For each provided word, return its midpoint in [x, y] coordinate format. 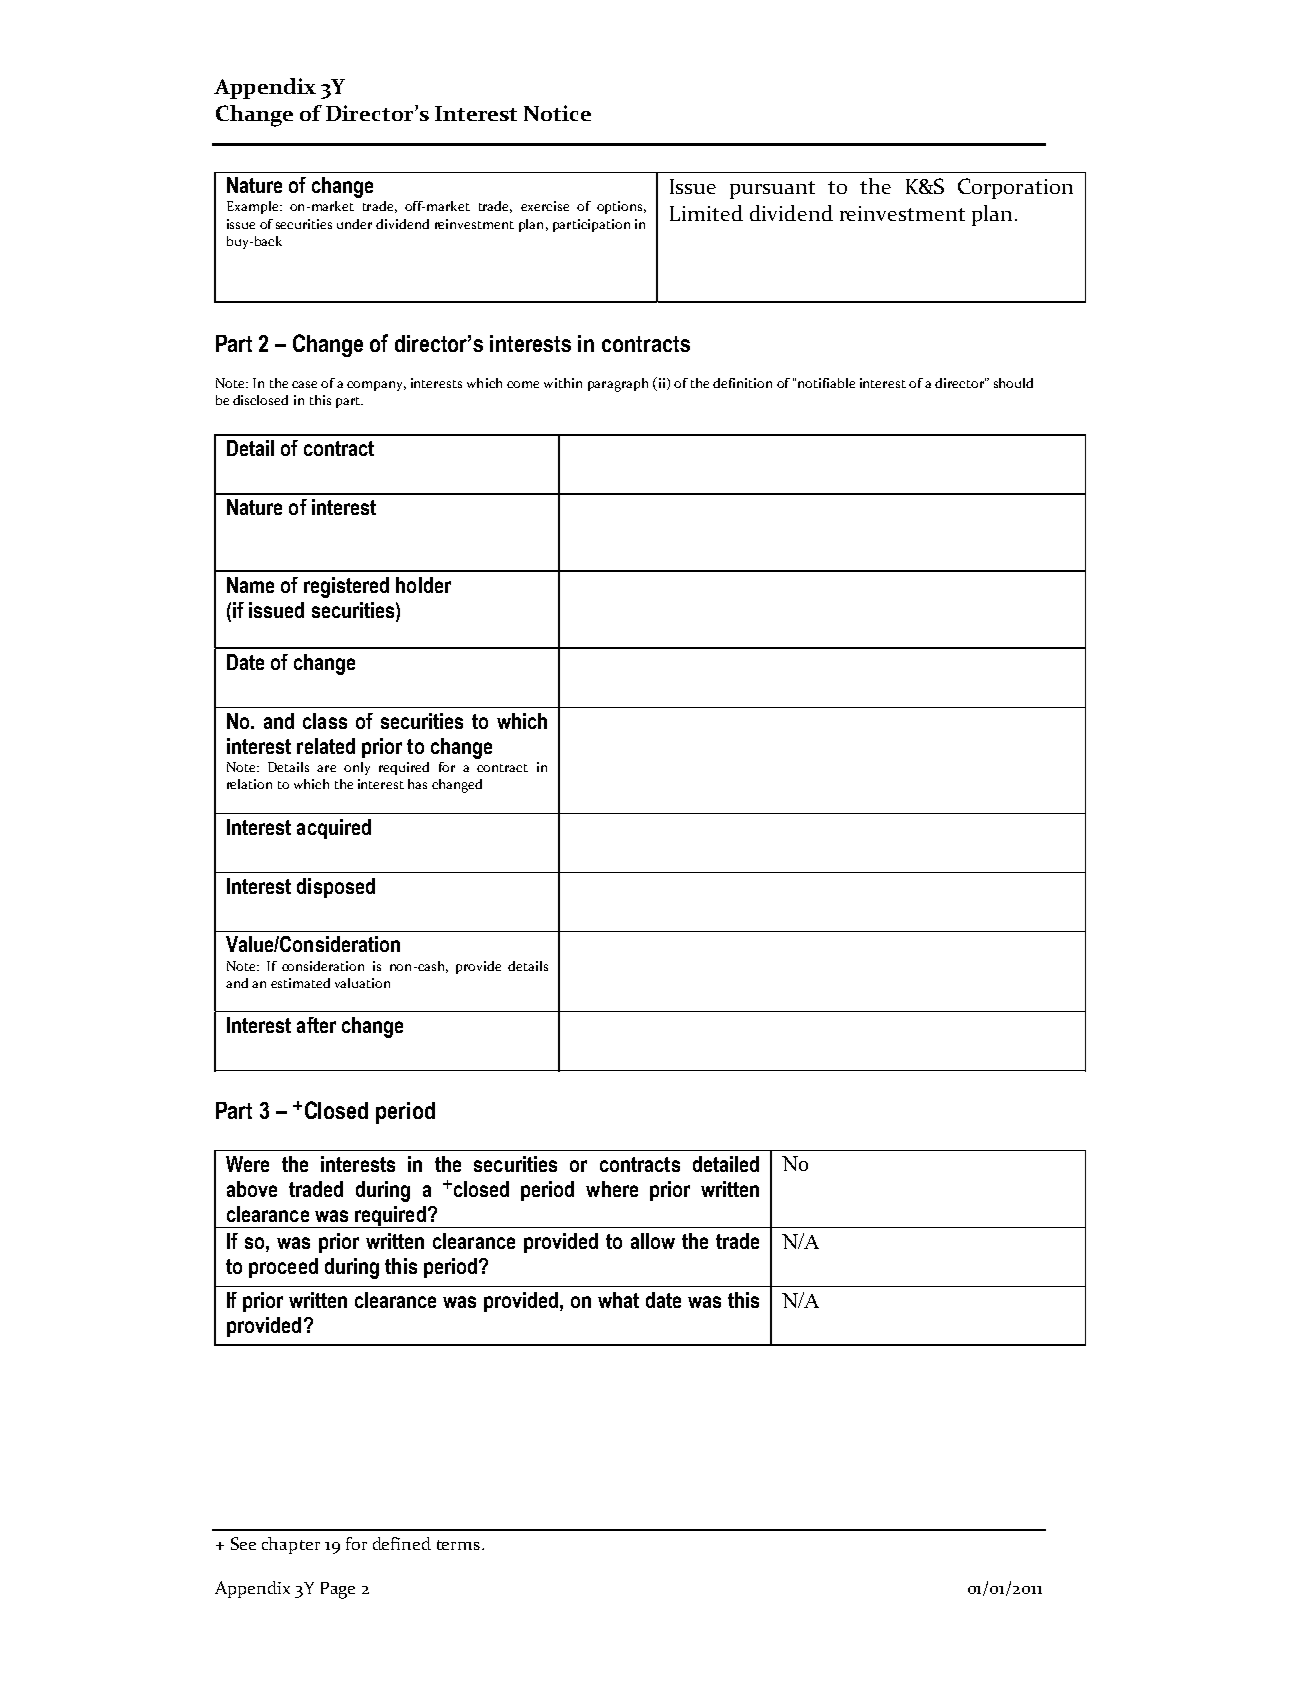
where [612, 1189]
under [354, 224]
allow [653, 1241]
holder [423, 585]
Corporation [1015, 188]
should [1013, 383]
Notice [557, 113]
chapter [291, 1545]
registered [346, 587]
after [316, 1025]
